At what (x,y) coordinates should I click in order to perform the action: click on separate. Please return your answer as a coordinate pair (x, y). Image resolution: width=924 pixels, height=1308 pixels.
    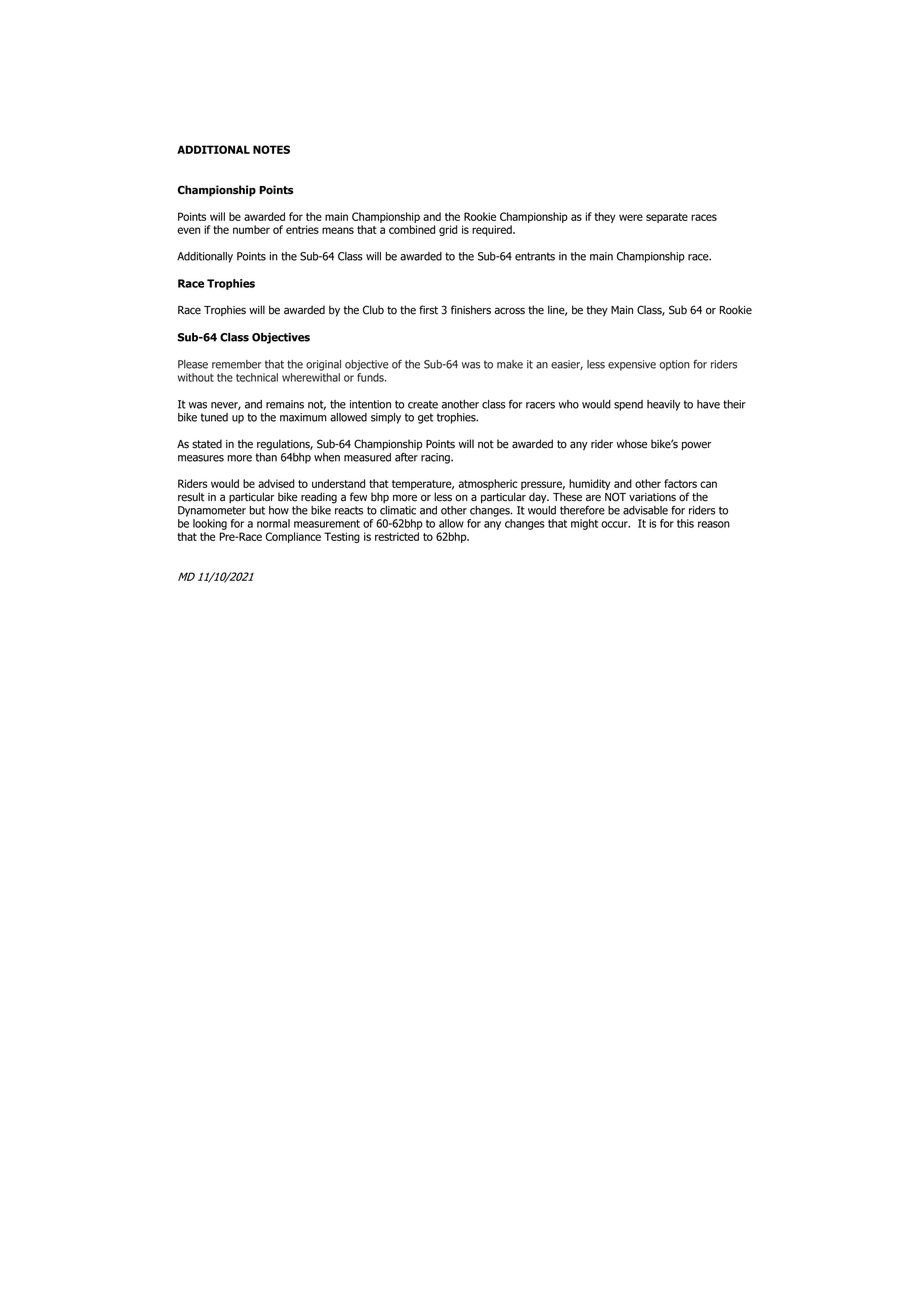
    Looking at the image, I should click on (667, 218).
